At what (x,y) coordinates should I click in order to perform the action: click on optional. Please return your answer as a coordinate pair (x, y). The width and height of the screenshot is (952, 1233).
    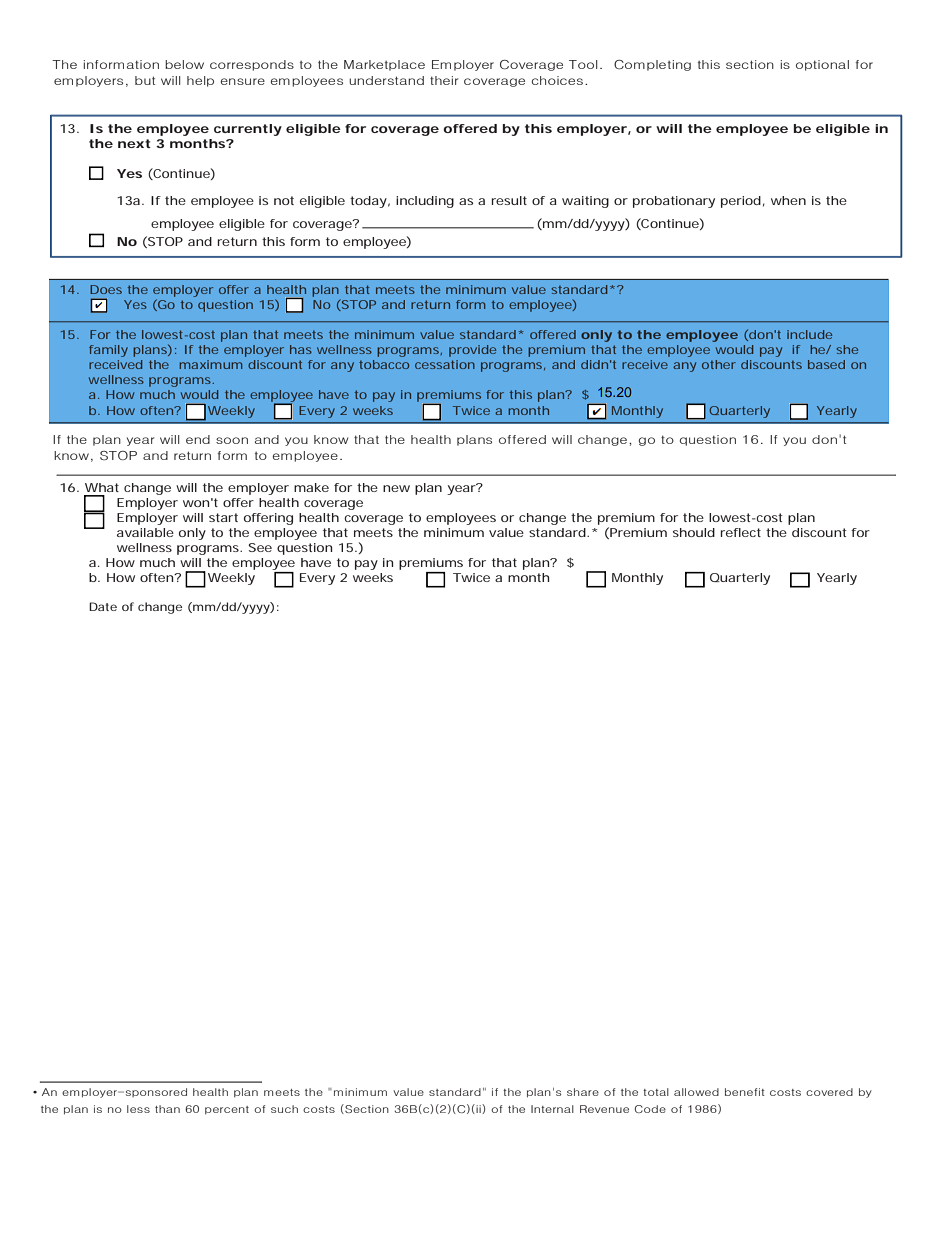
    Looking at the image, I should click on (822, 65).
